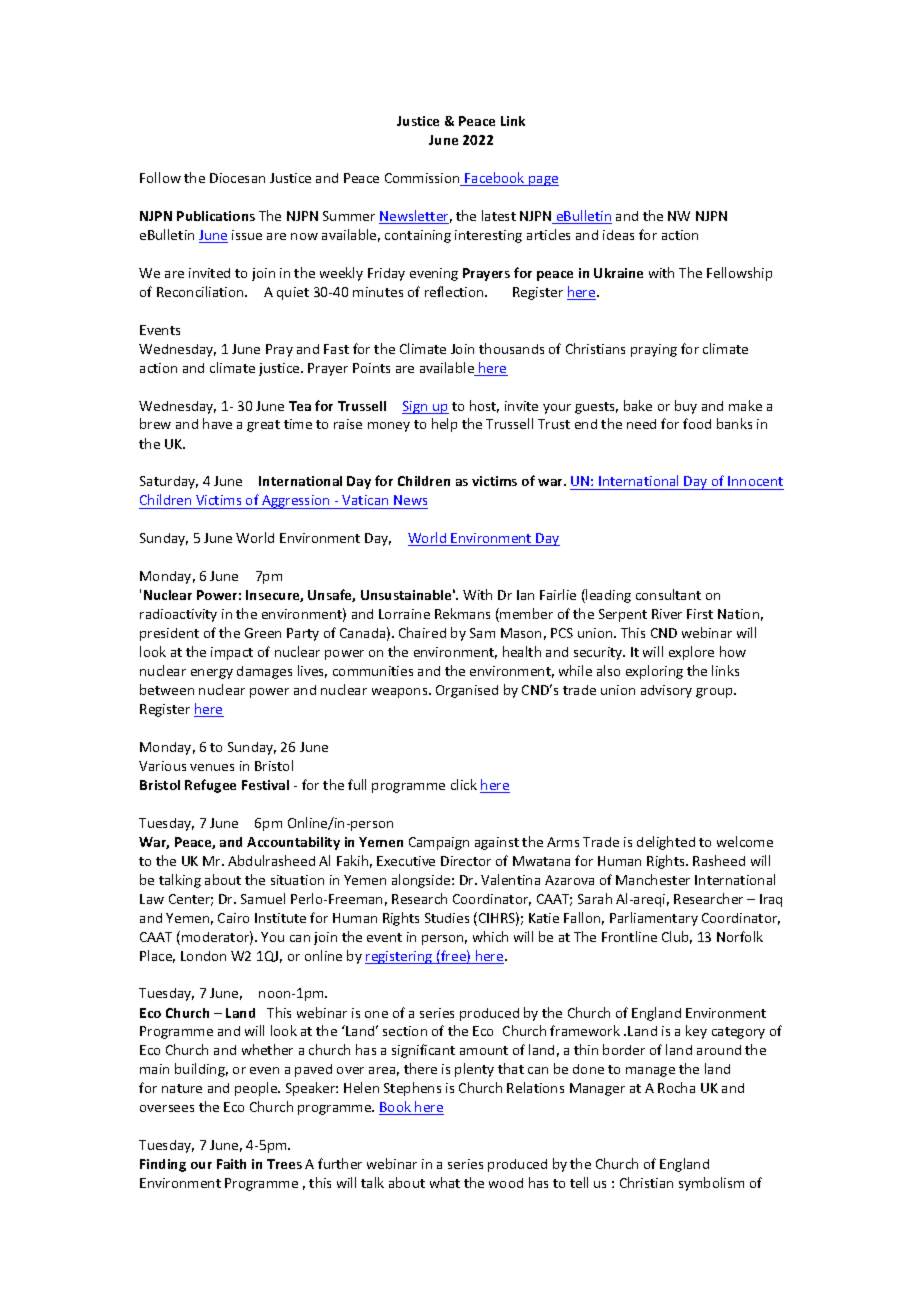 The width and height of the screenshot is (924, 1308). What do you see at coordinates (677, 937) in the screenshot?
I see `Club` at bounding box center [677, 937].
